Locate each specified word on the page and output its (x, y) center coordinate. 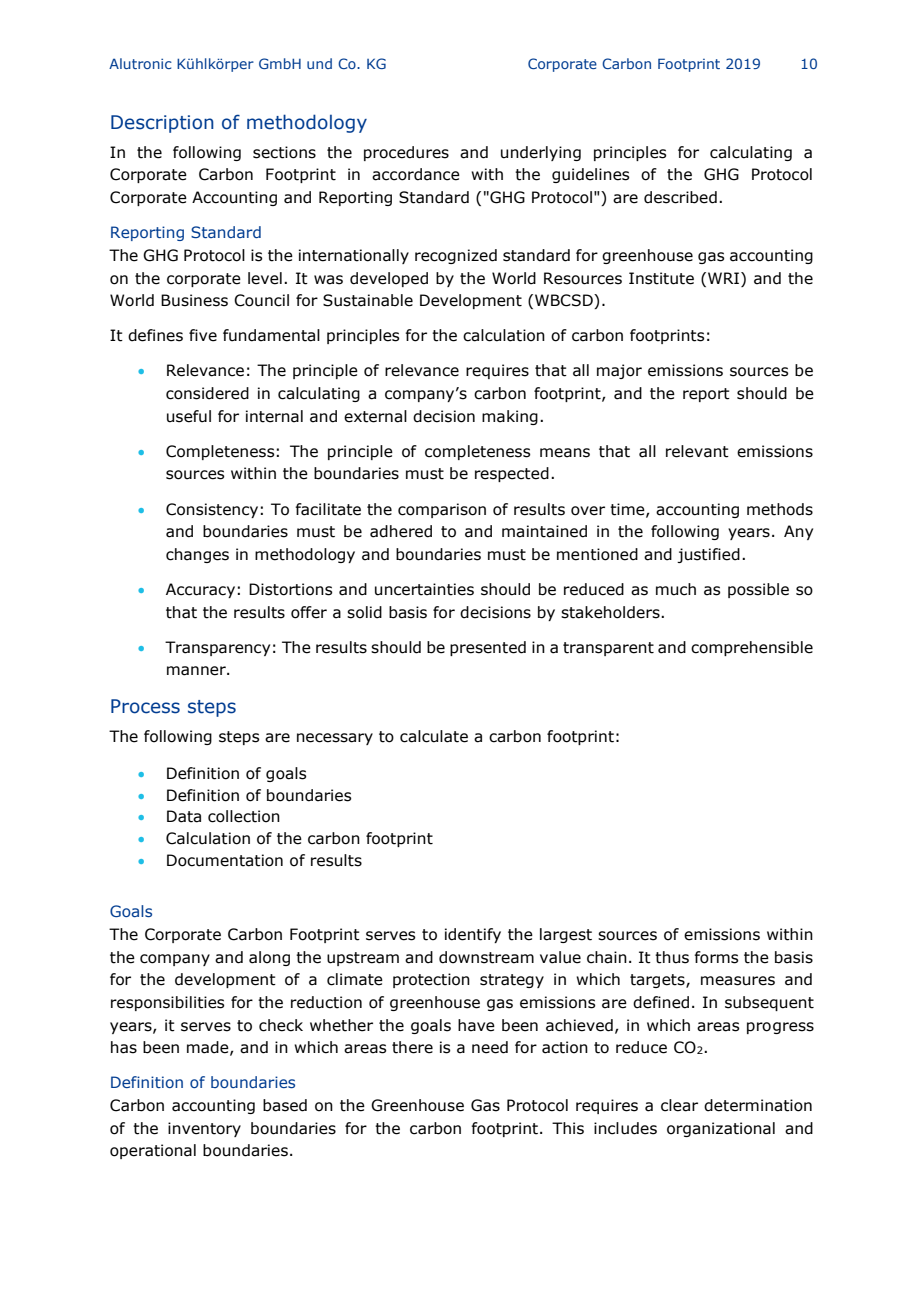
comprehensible (752, 648)
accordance (416, 174)
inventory (204, 1129)
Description (162, 124)
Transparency (217, 648)
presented (488, 648)
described (680, 197)
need (490, 1047)
